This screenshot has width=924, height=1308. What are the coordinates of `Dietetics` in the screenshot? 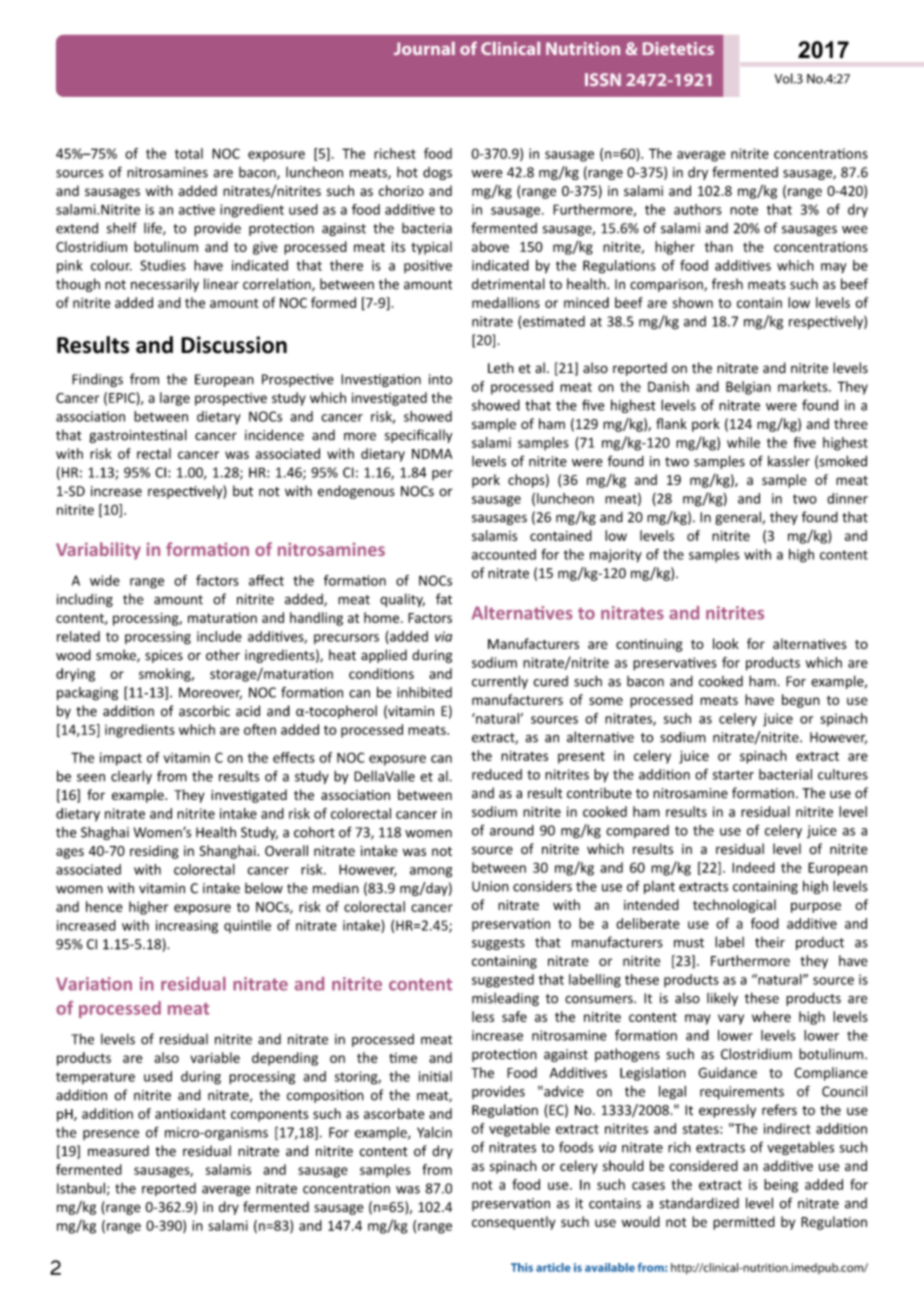 It's located at (678, 48).
